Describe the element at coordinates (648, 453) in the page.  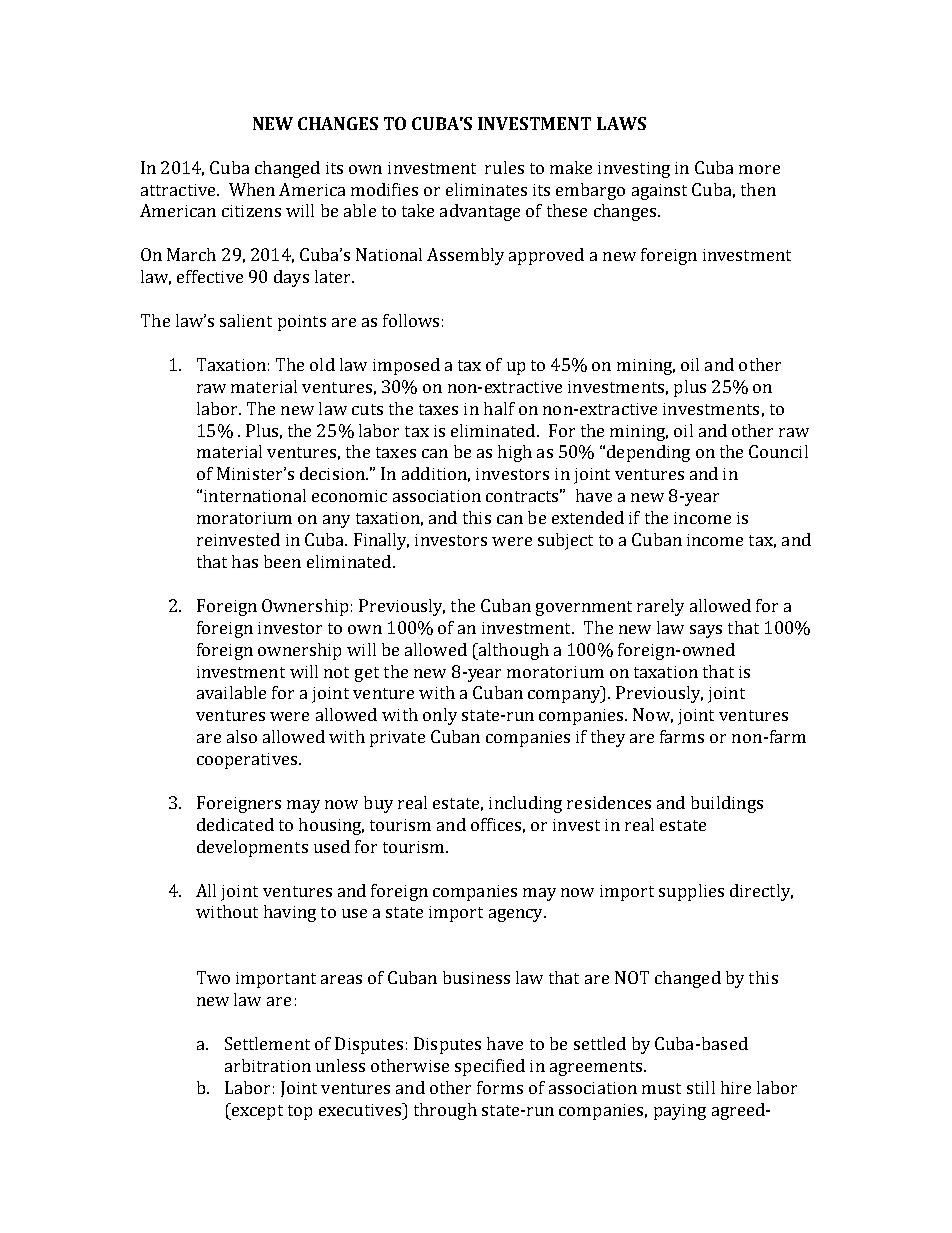
I see `depending` at that location.
